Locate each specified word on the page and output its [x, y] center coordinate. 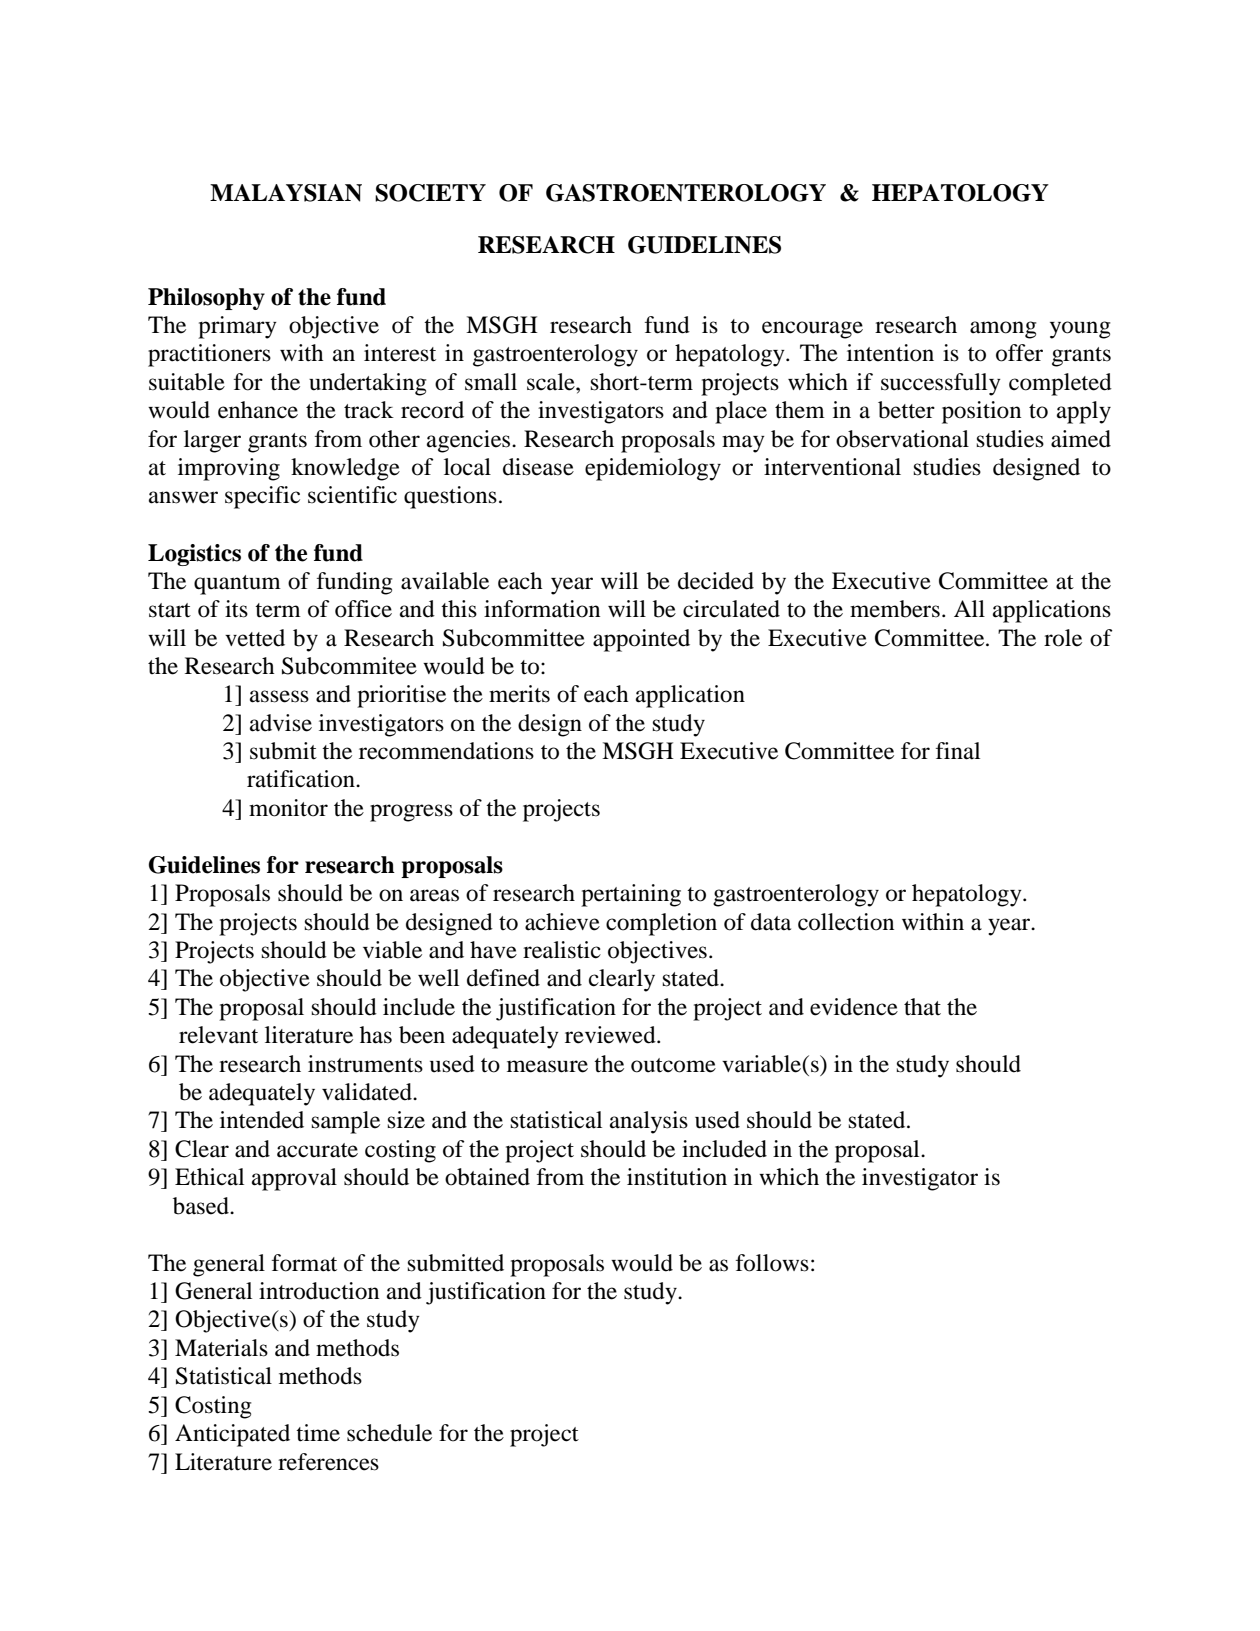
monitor [288, 808]
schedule [389, 1433]
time [318, 1433]
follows [772, 1263]
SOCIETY [430, 193]
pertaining [631, 895]
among [1003, 330]
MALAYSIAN [286, 193]
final [958, 751]
